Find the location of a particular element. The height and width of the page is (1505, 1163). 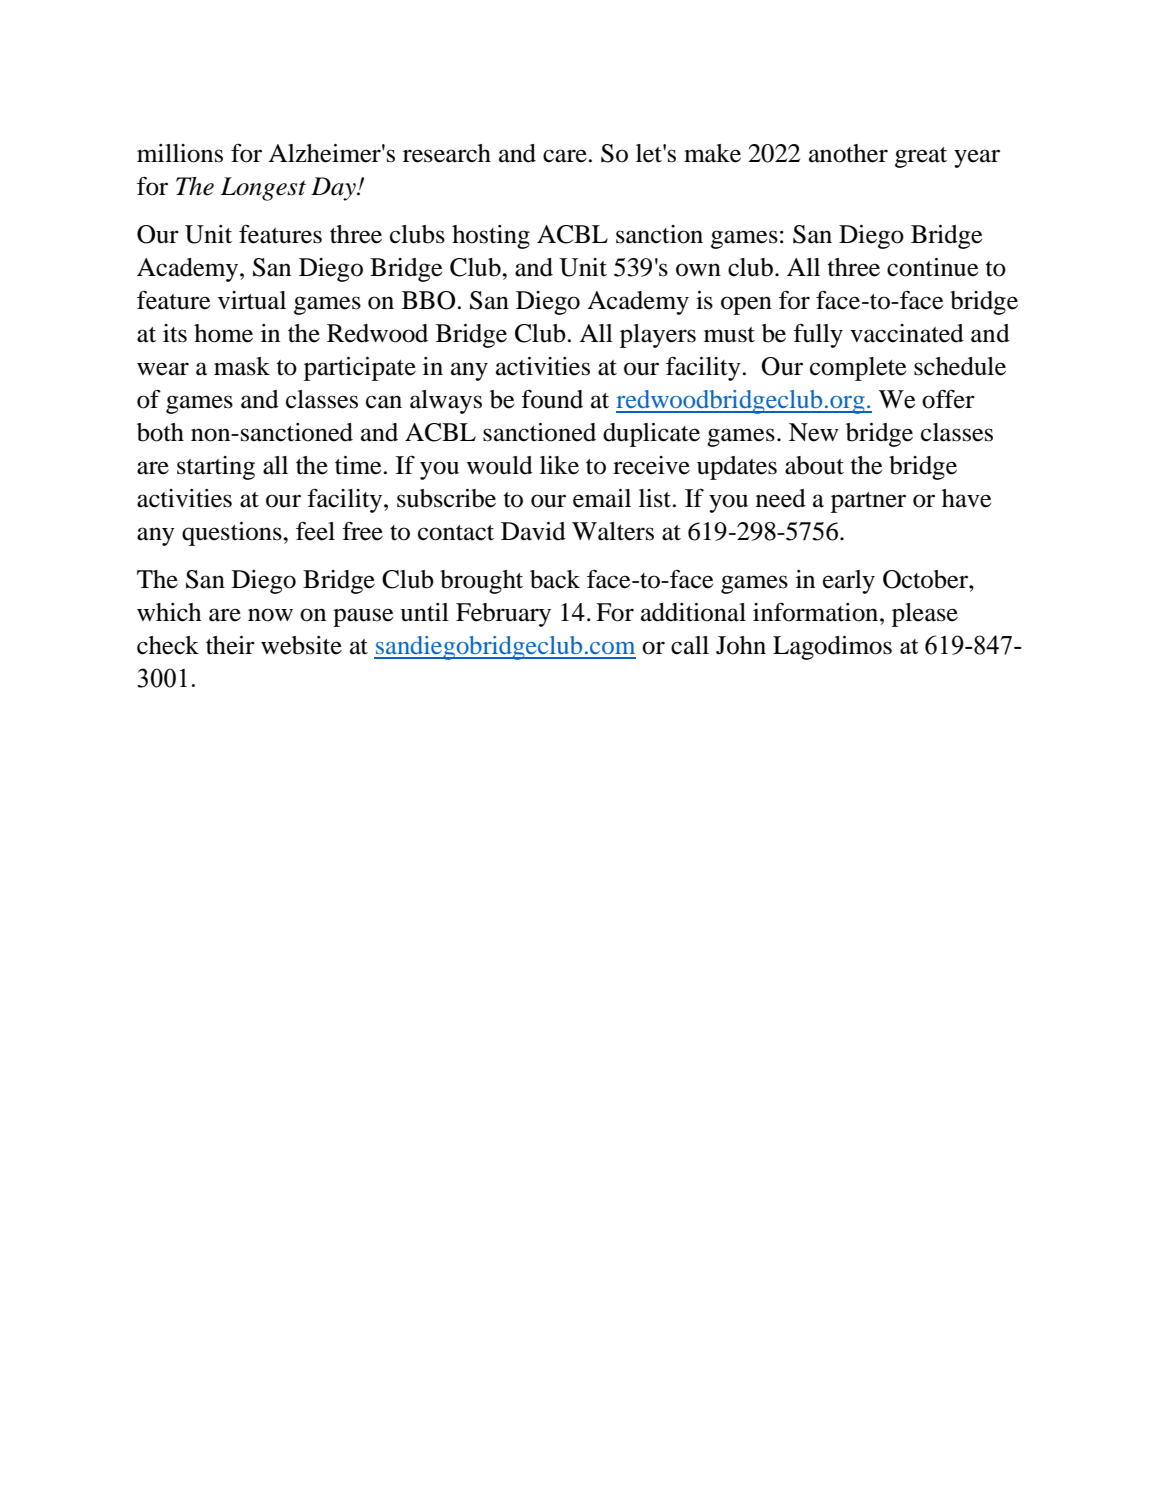

great is located at coordinates (921, 157).
